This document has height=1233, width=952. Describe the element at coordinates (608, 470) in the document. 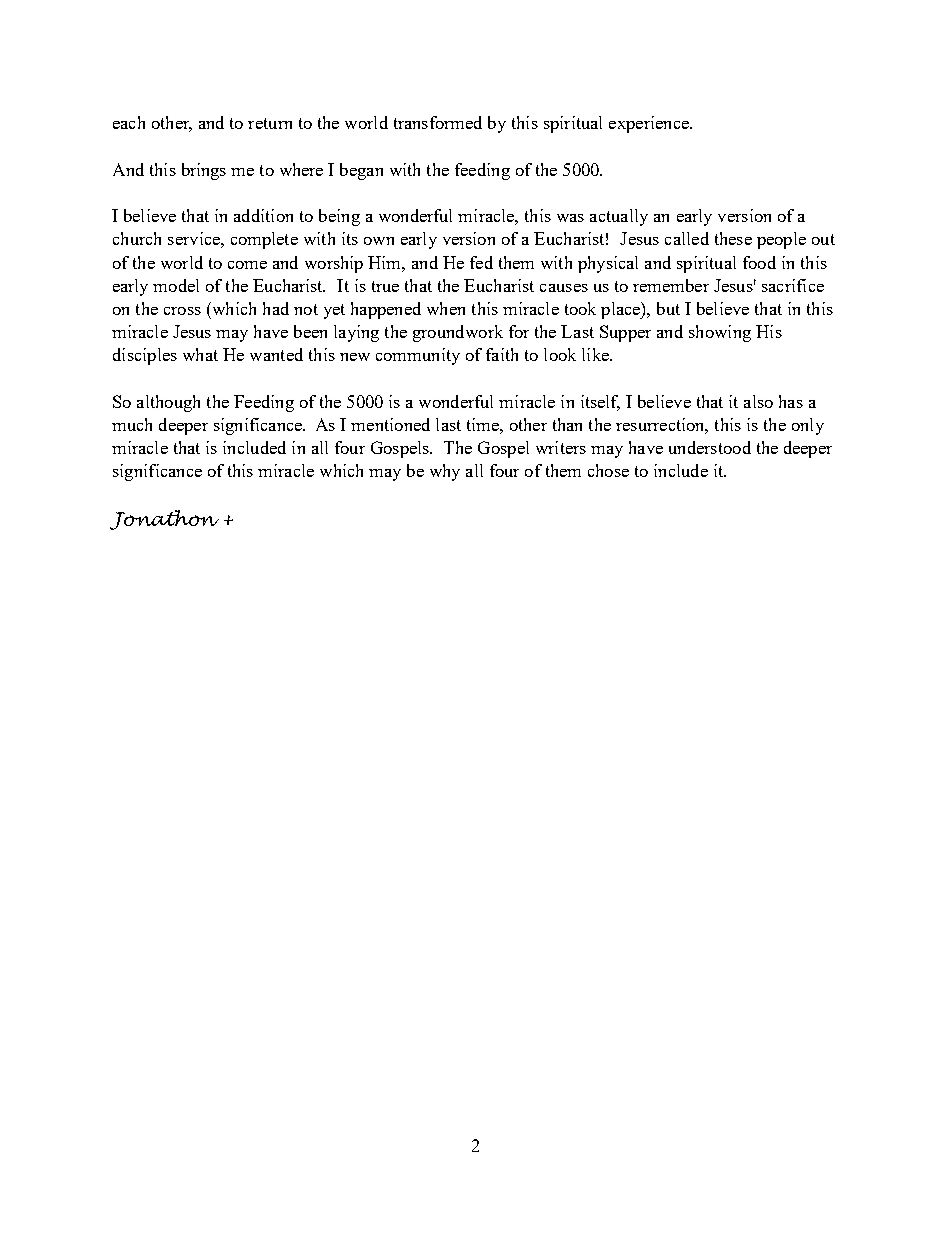

I see `chose` at that location.
